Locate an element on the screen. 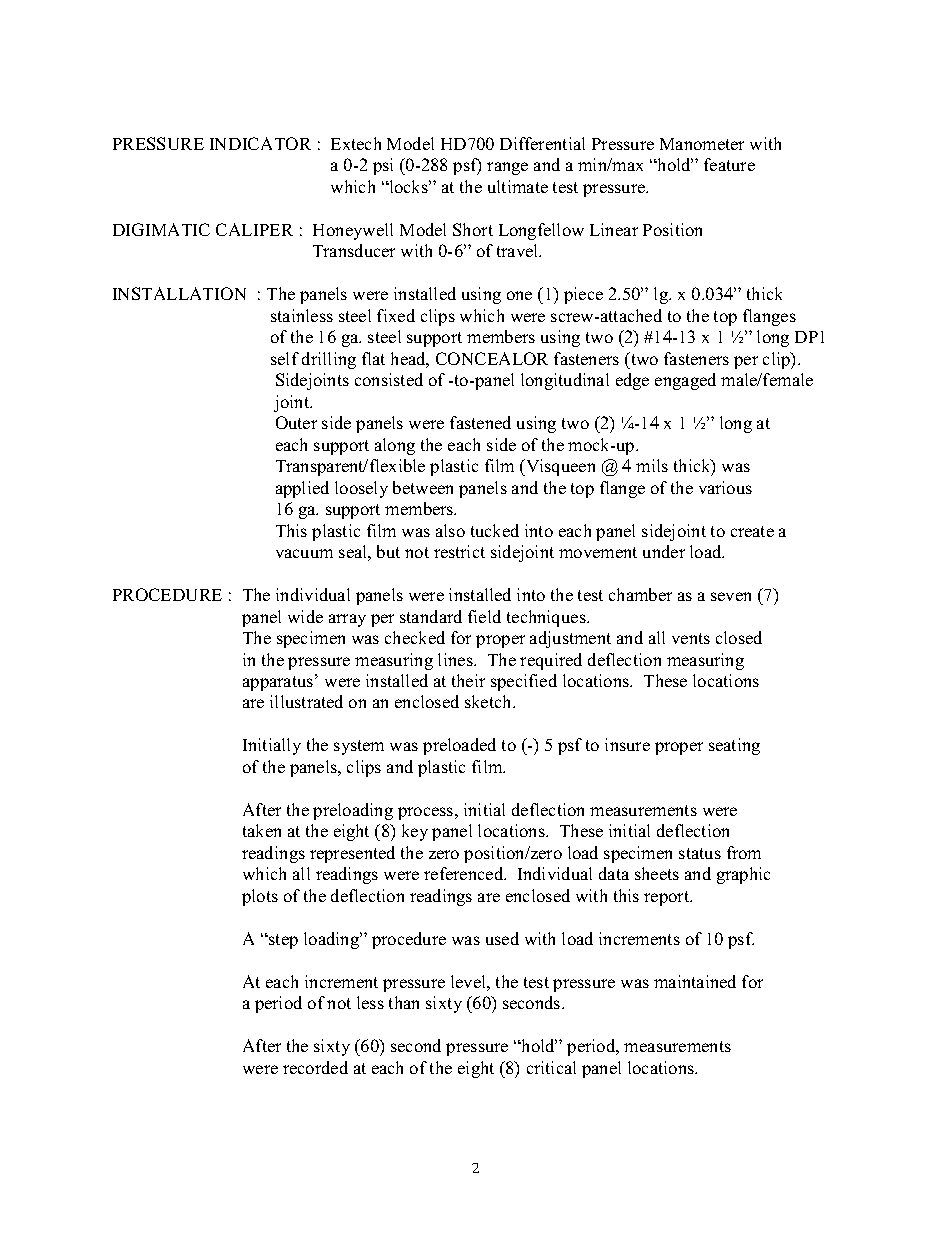 The height and width of the screenshot is (1233, 952). range is located at coordinates (507, 168).
